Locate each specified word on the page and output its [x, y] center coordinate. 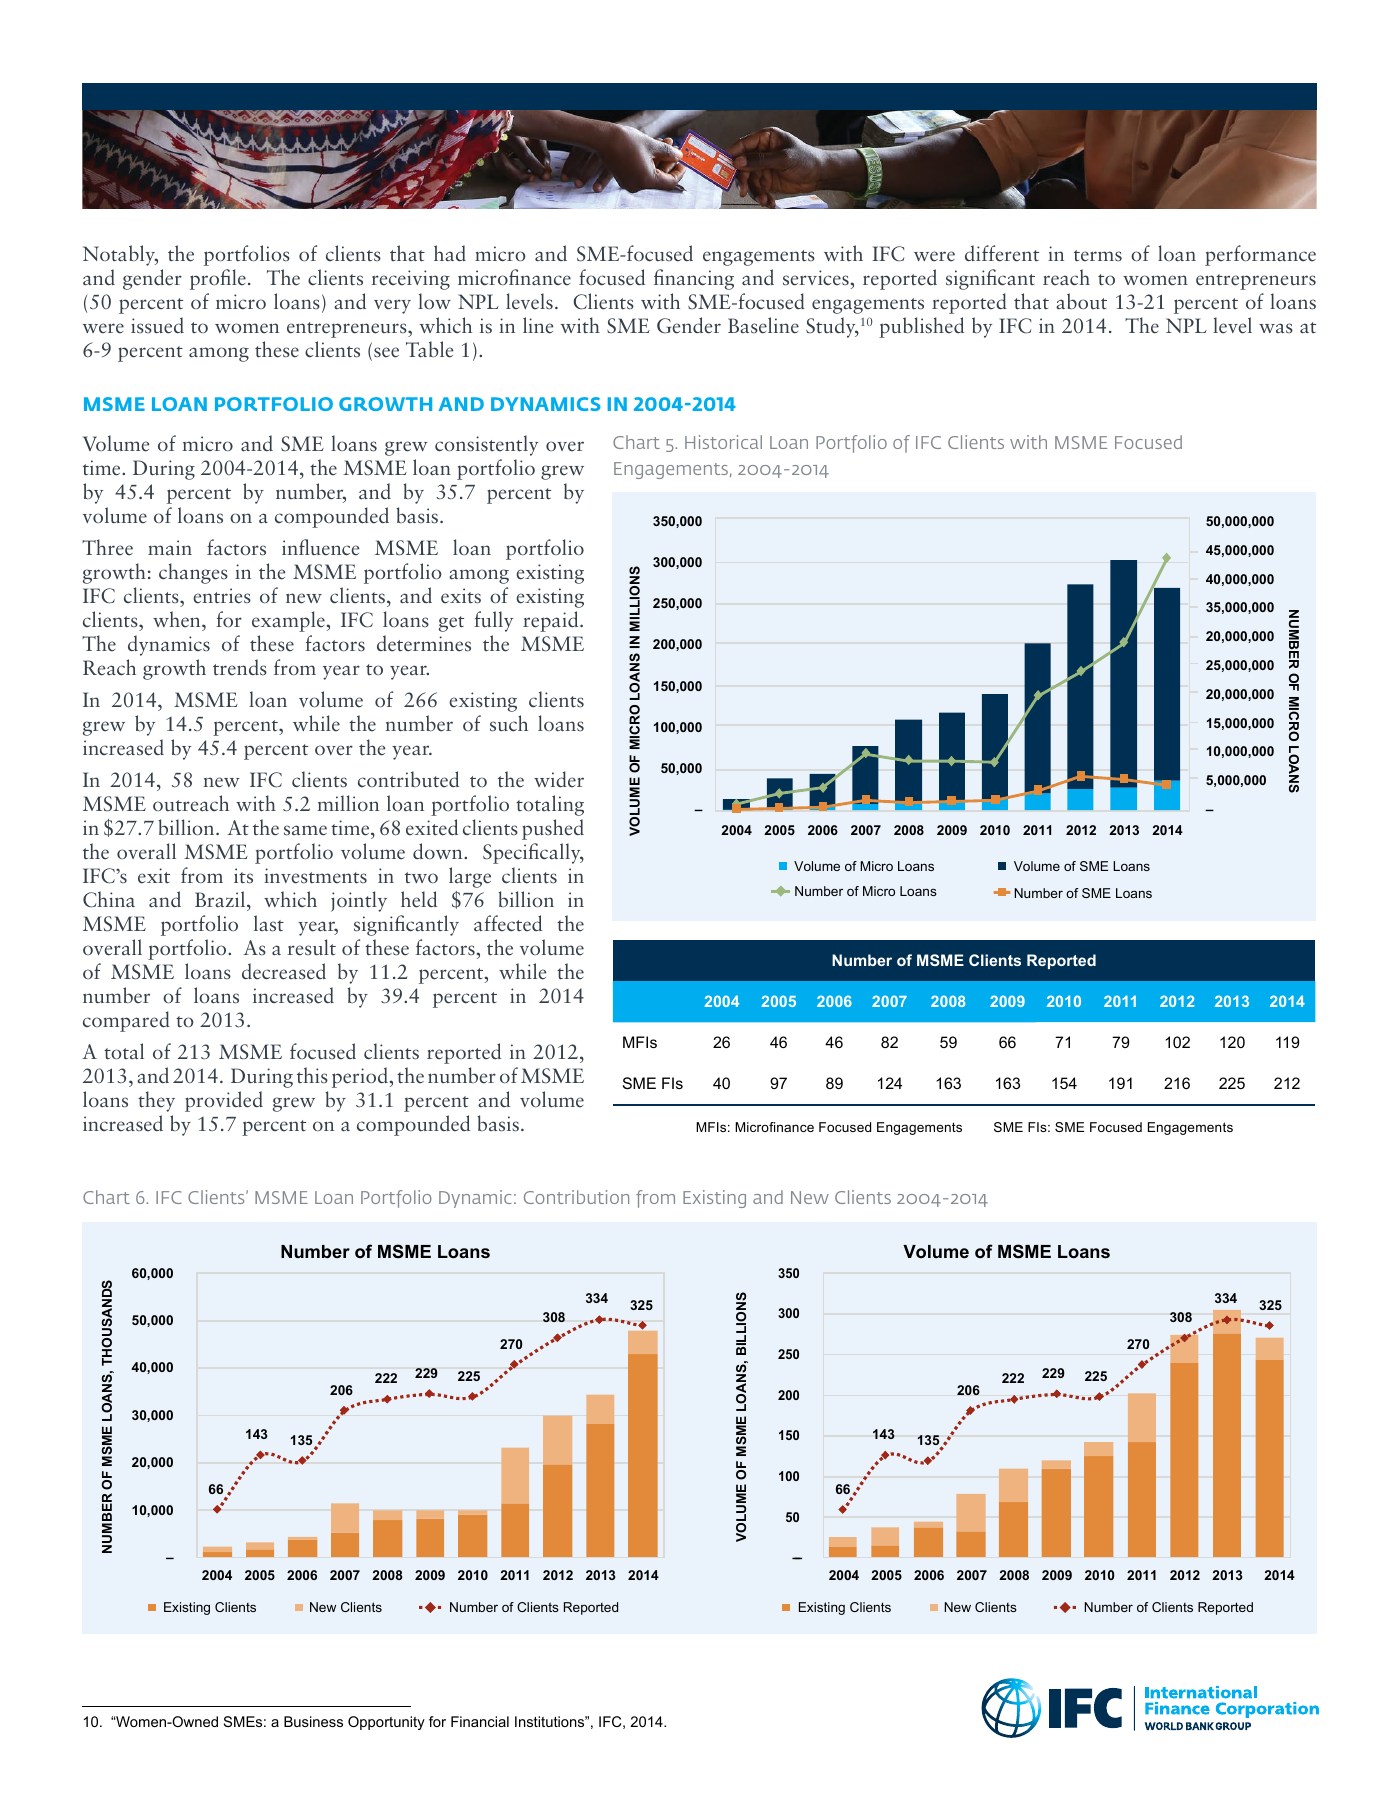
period [360, 1077]
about [1081, 301]
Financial [480, 1721]
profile [218, 279]
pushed [553, 829]
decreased [284, 971]
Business [313, 1721]
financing [694, 279]
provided [224, 1101]
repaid [552, 621]
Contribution [576, 1197]
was [1276, 328]
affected [508, 923]
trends [240, 667]
